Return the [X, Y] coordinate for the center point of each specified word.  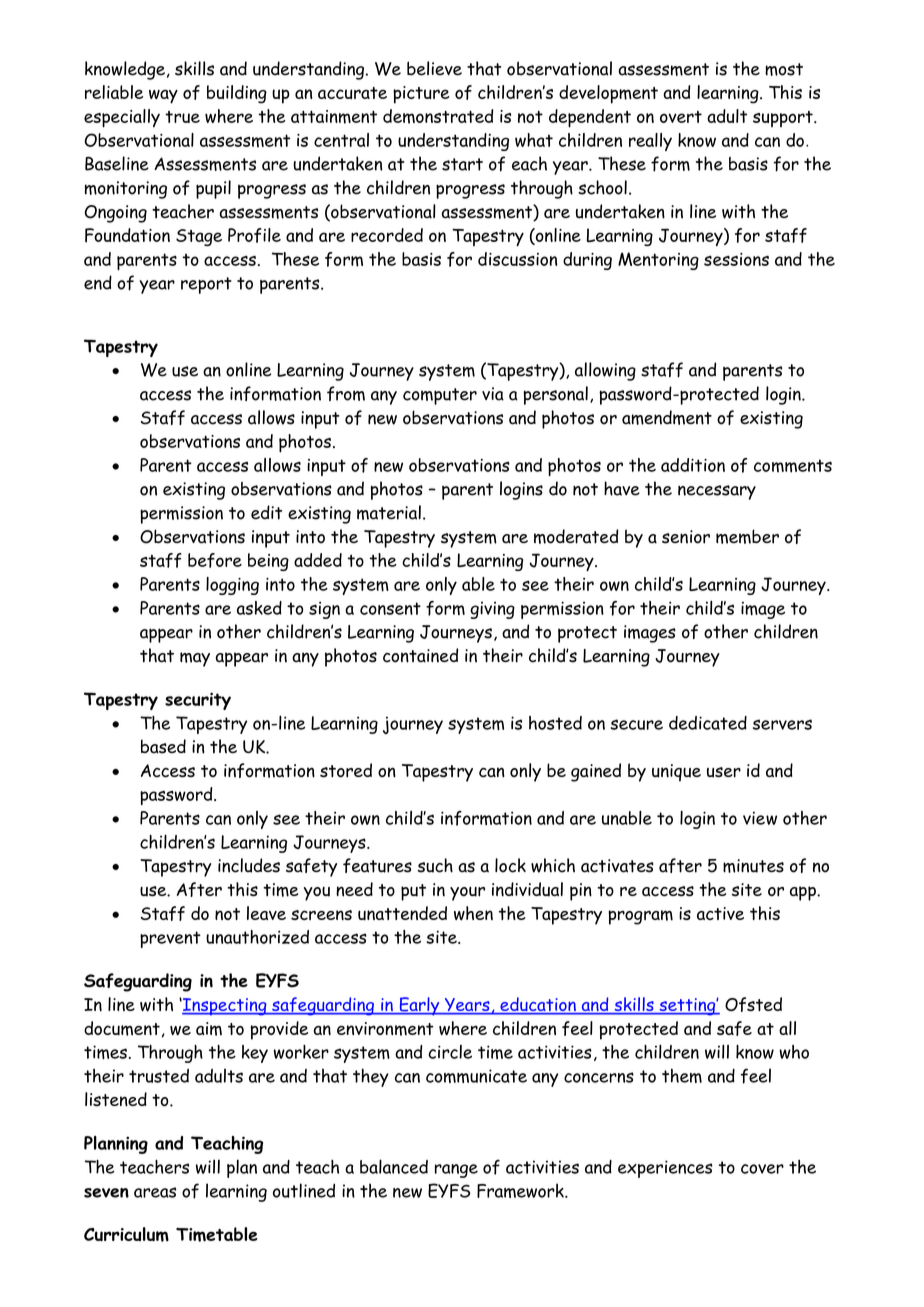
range [456, 1171]
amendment [667, 417]
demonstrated [438, 116]
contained [420, 655]
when [473, 913]
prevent [170, 939]
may [195, 659]
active [720, 913]
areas [155, 1192]
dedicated [708, 723]
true [182, 117]
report [206, 285]
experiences [665, 1169]
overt [681, 117]
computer [440, 396]
